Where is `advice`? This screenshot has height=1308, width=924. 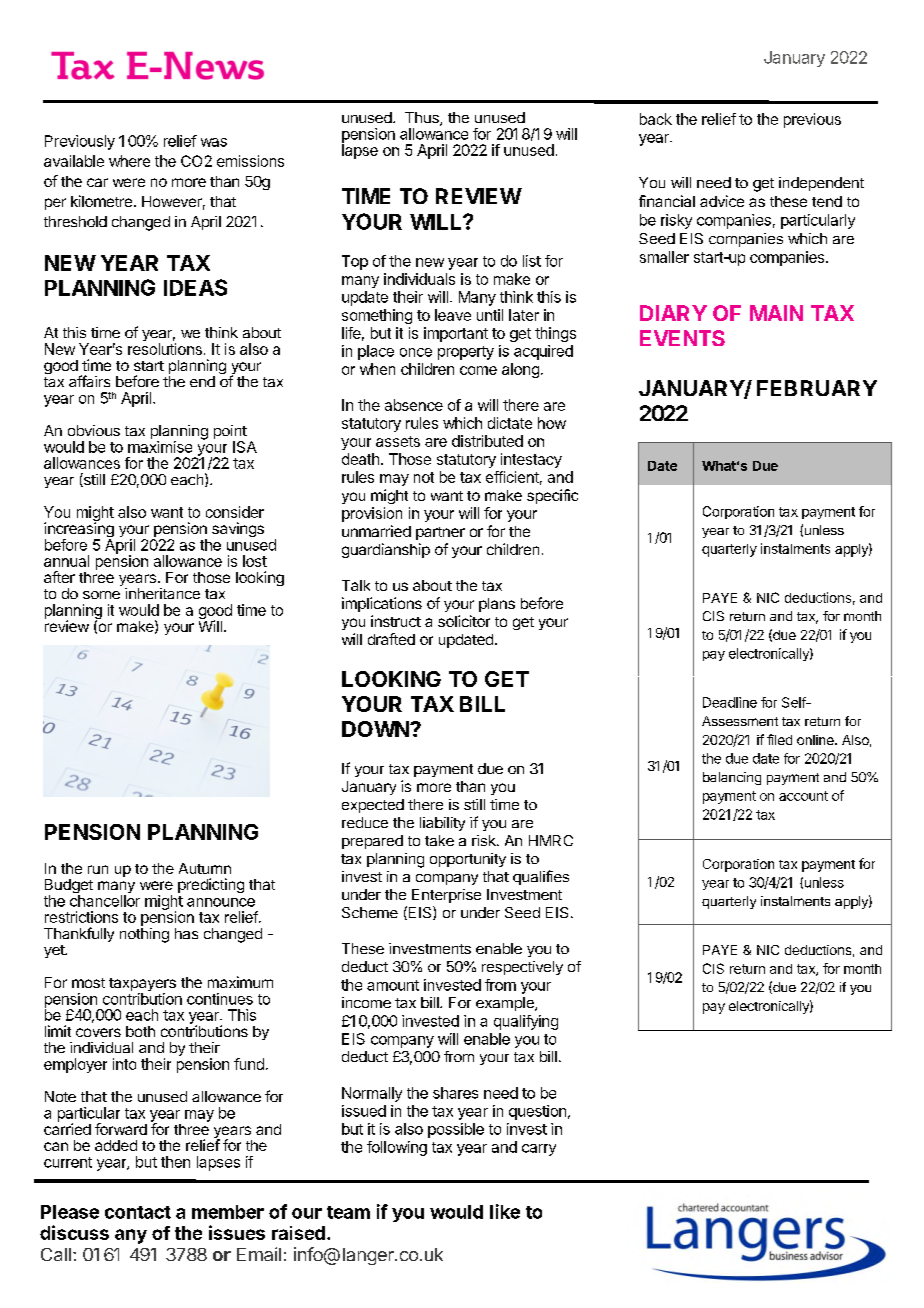
advice is located at coordinates (722, 201).
